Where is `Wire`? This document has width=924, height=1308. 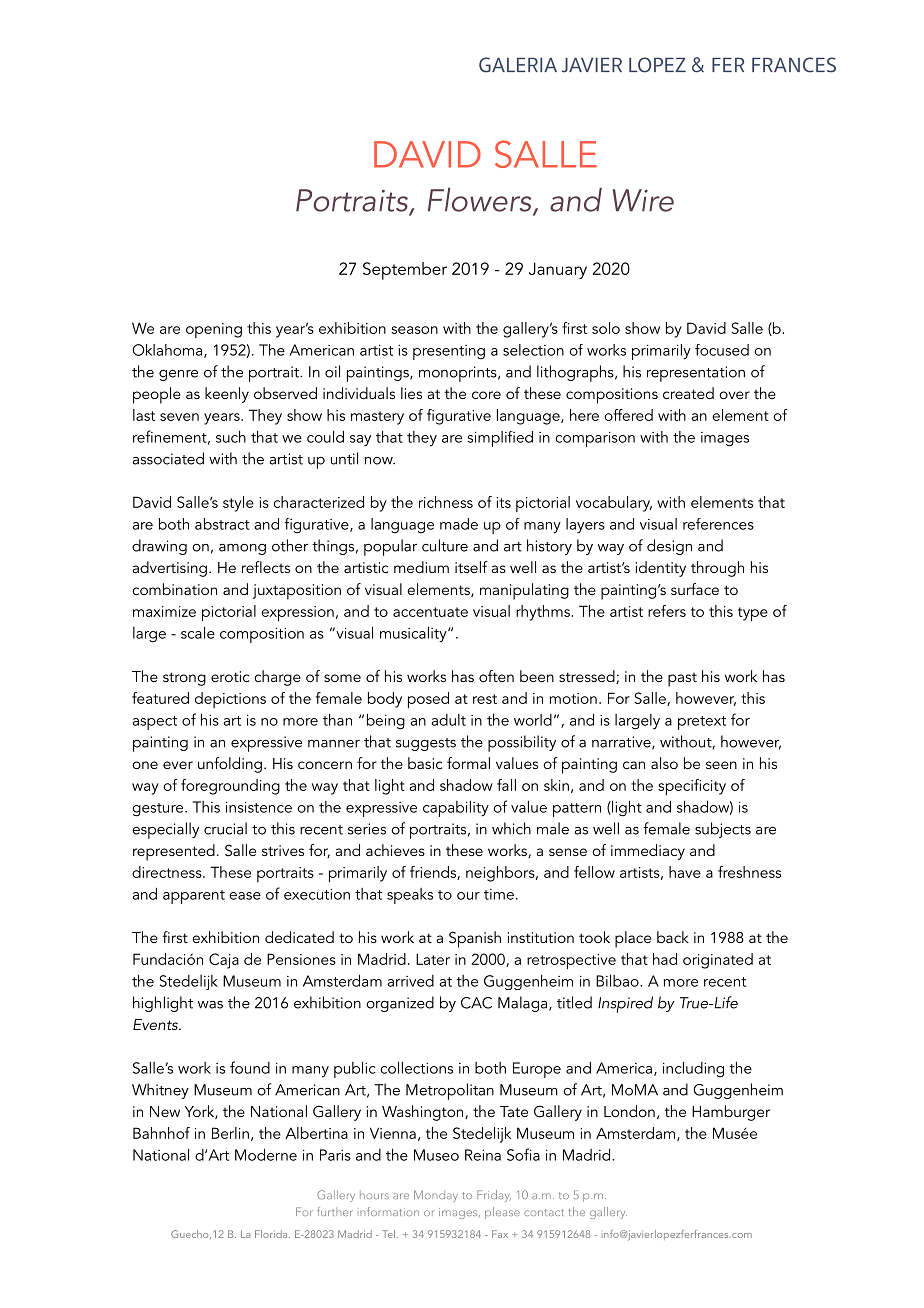 Wire is located at coordinates (643, 200).
